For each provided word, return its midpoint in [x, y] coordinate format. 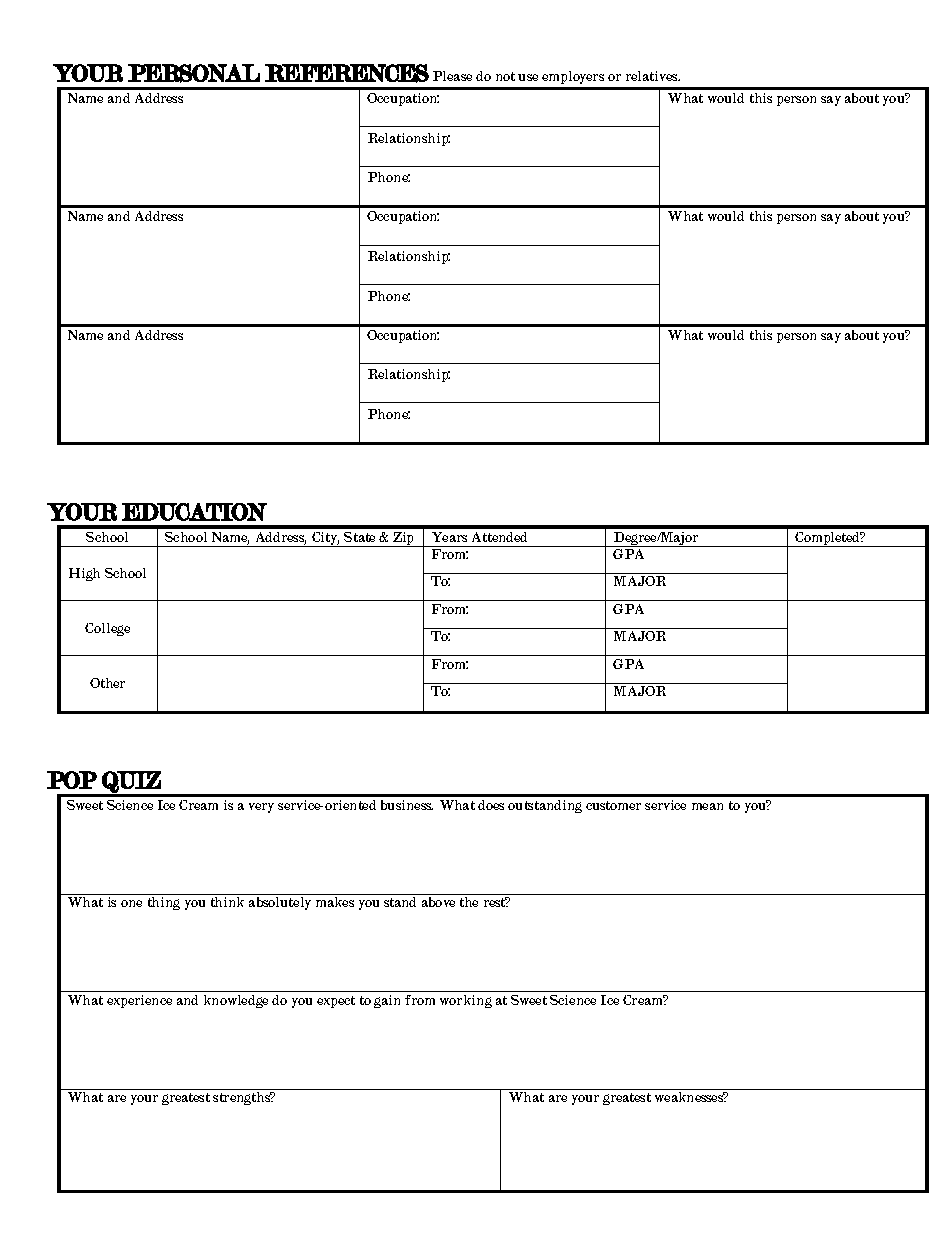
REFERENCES [347, 73]
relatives [653, 76]
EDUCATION [194, 512]
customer [613, 805]
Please [452, 76]
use [528, 77]
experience [139, 1001]
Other [107, 683]
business [407, 805]
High [84, 574]
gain [387, 1001]
